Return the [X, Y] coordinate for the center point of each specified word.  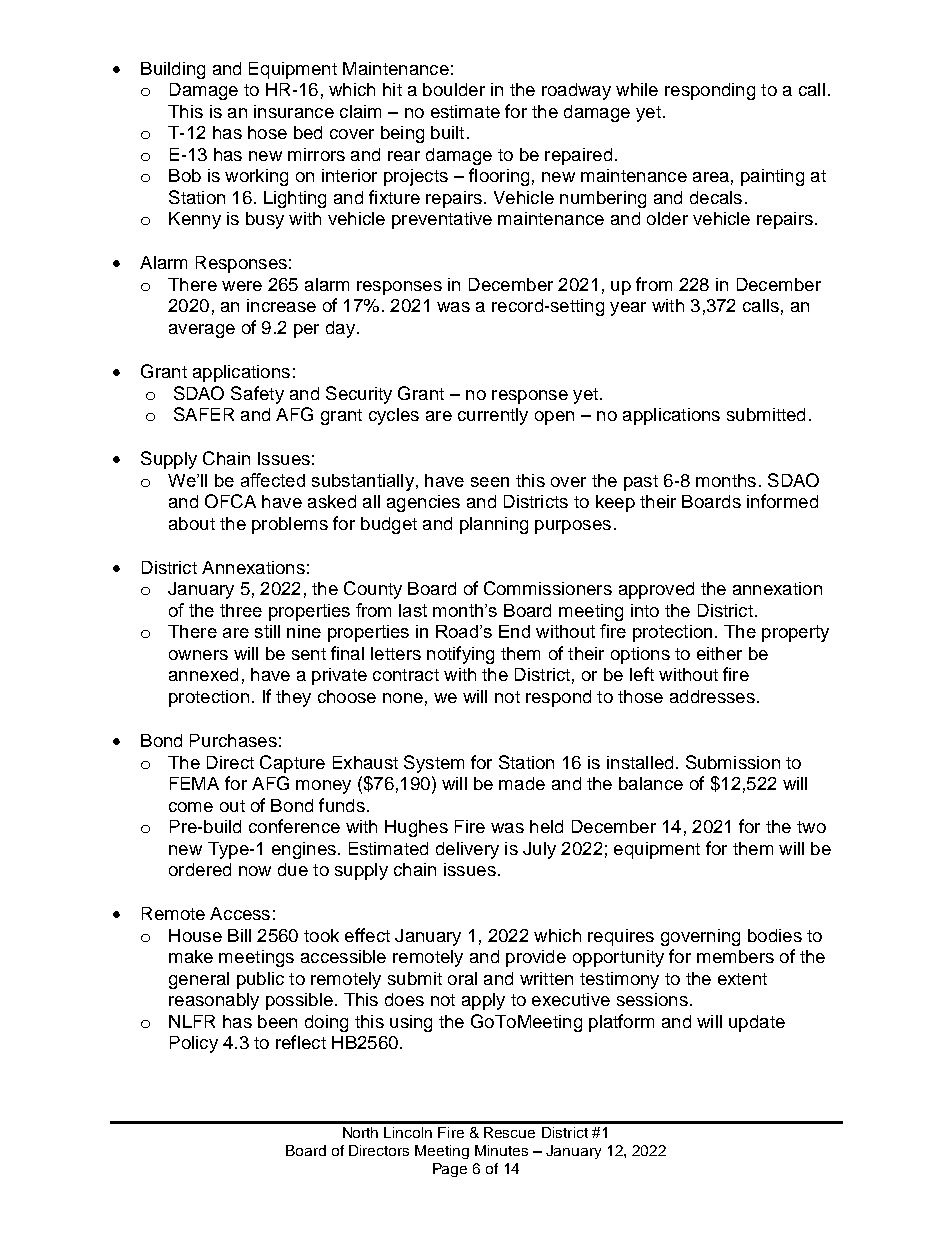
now [255, 871]
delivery [467, 850]
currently [493, 416]
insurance [294, 111]
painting [772, 177]
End [514, 631]
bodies [775, 935]
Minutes [501, 1150]
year [628, 309]
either [719, 653]
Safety [257, 395]
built [447, 132]
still [267, 631]
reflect [301, 1042]
